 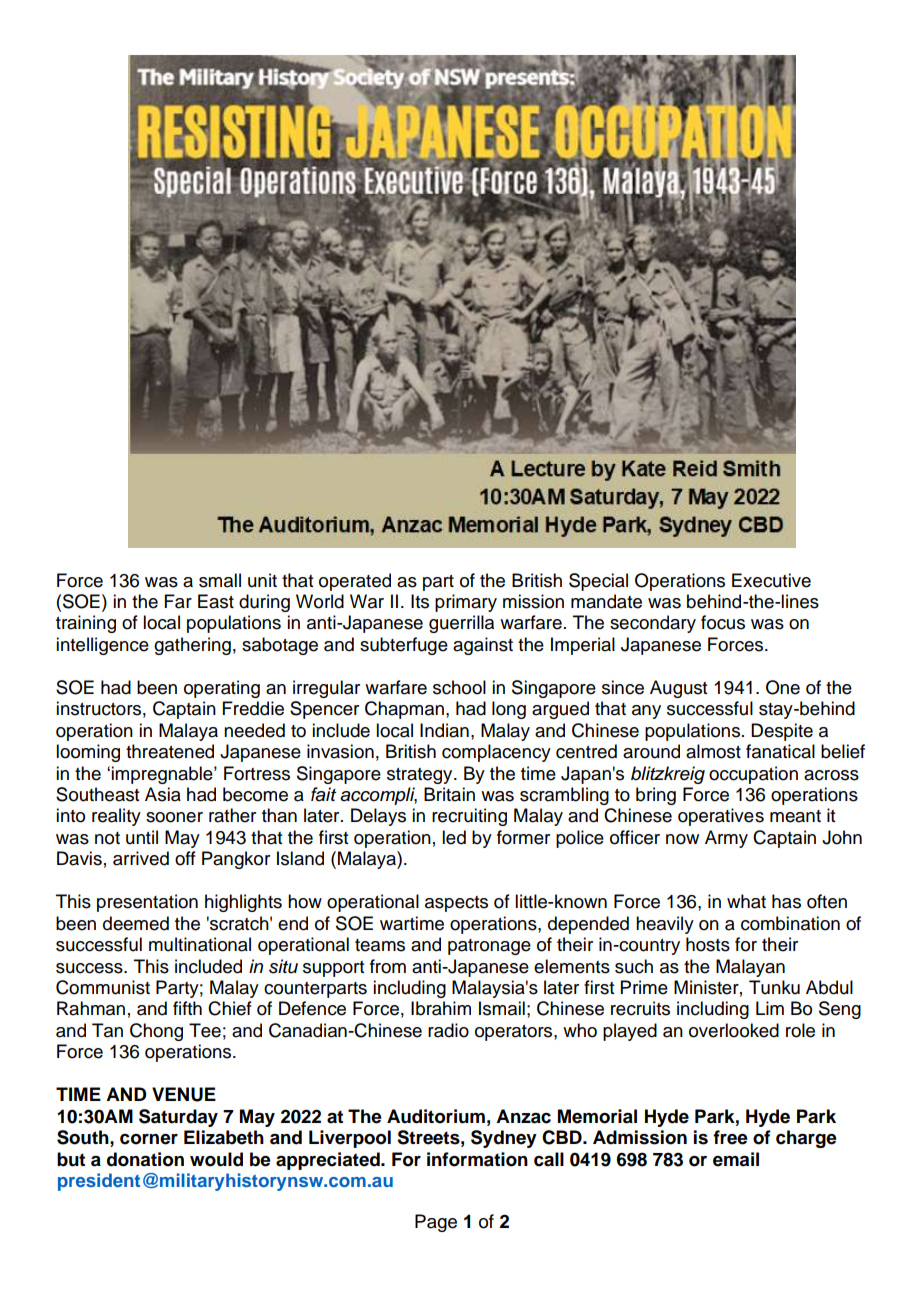 I want to click on Executive, so click(x=771, y=580).
